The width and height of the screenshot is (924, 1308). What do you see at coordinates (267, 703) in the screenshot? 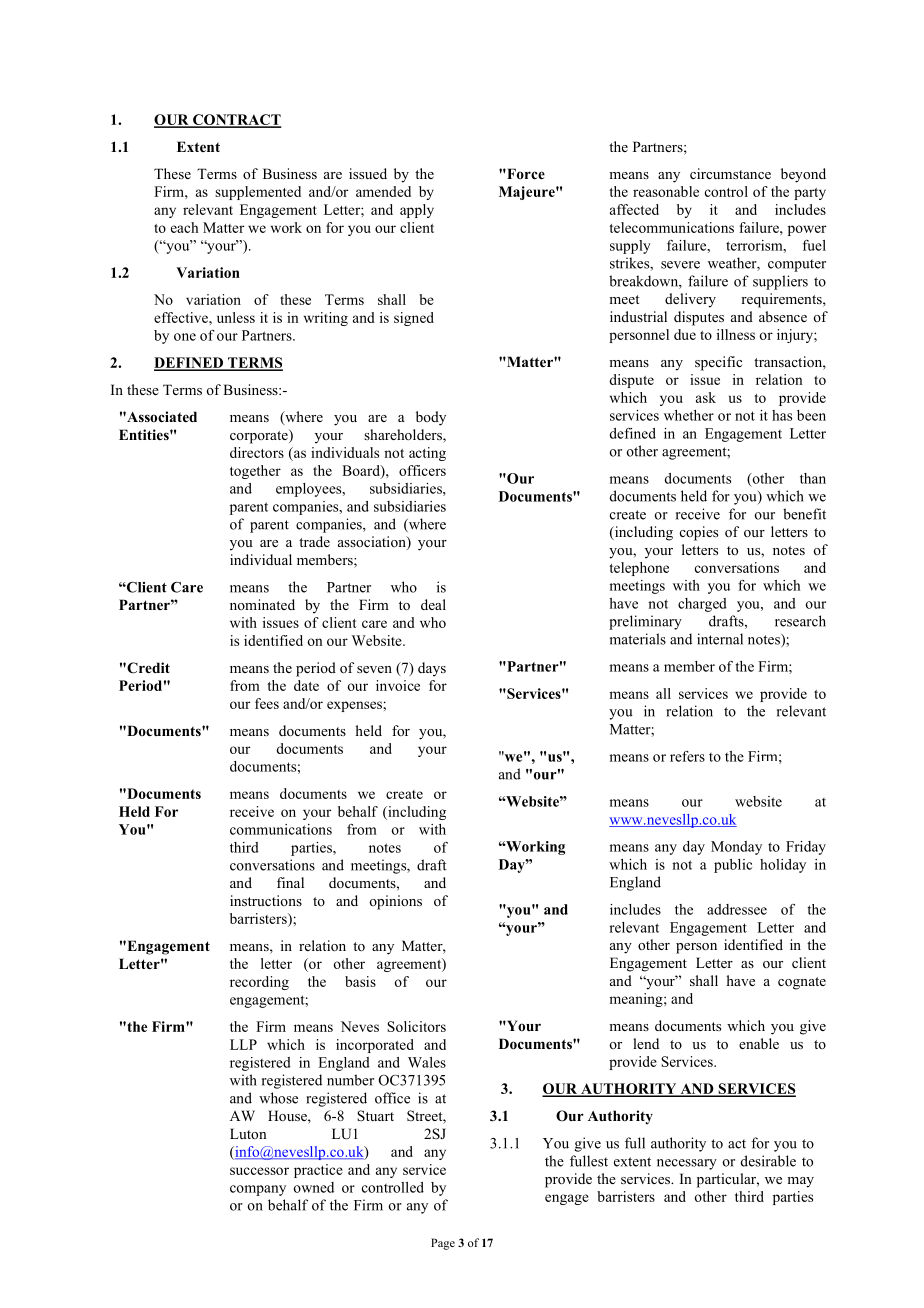
I see `fees` at bounding box center [267, 703].
